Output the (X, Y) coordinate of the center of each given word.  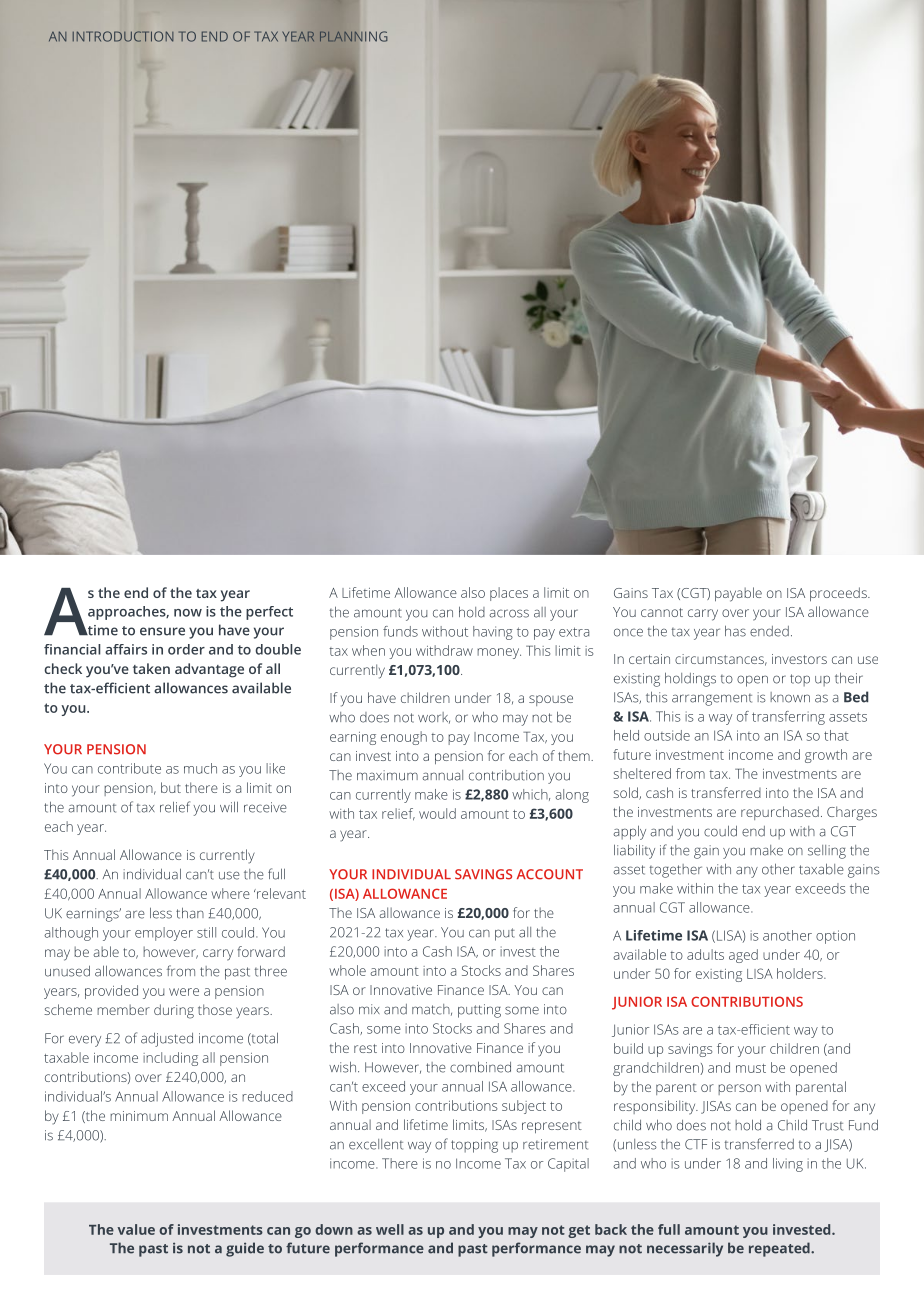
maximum (387, 775)
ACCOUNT (550, 874)
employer (164, 934)
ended (769, 631)
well (390, 1229)
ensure (162, 631)
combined (480, 1067)
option (835, 937)
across (509, 613)
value (136, 1229)
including (170, 1059)
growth (826, 756)
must (751, 1068)
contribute (129, 768)
